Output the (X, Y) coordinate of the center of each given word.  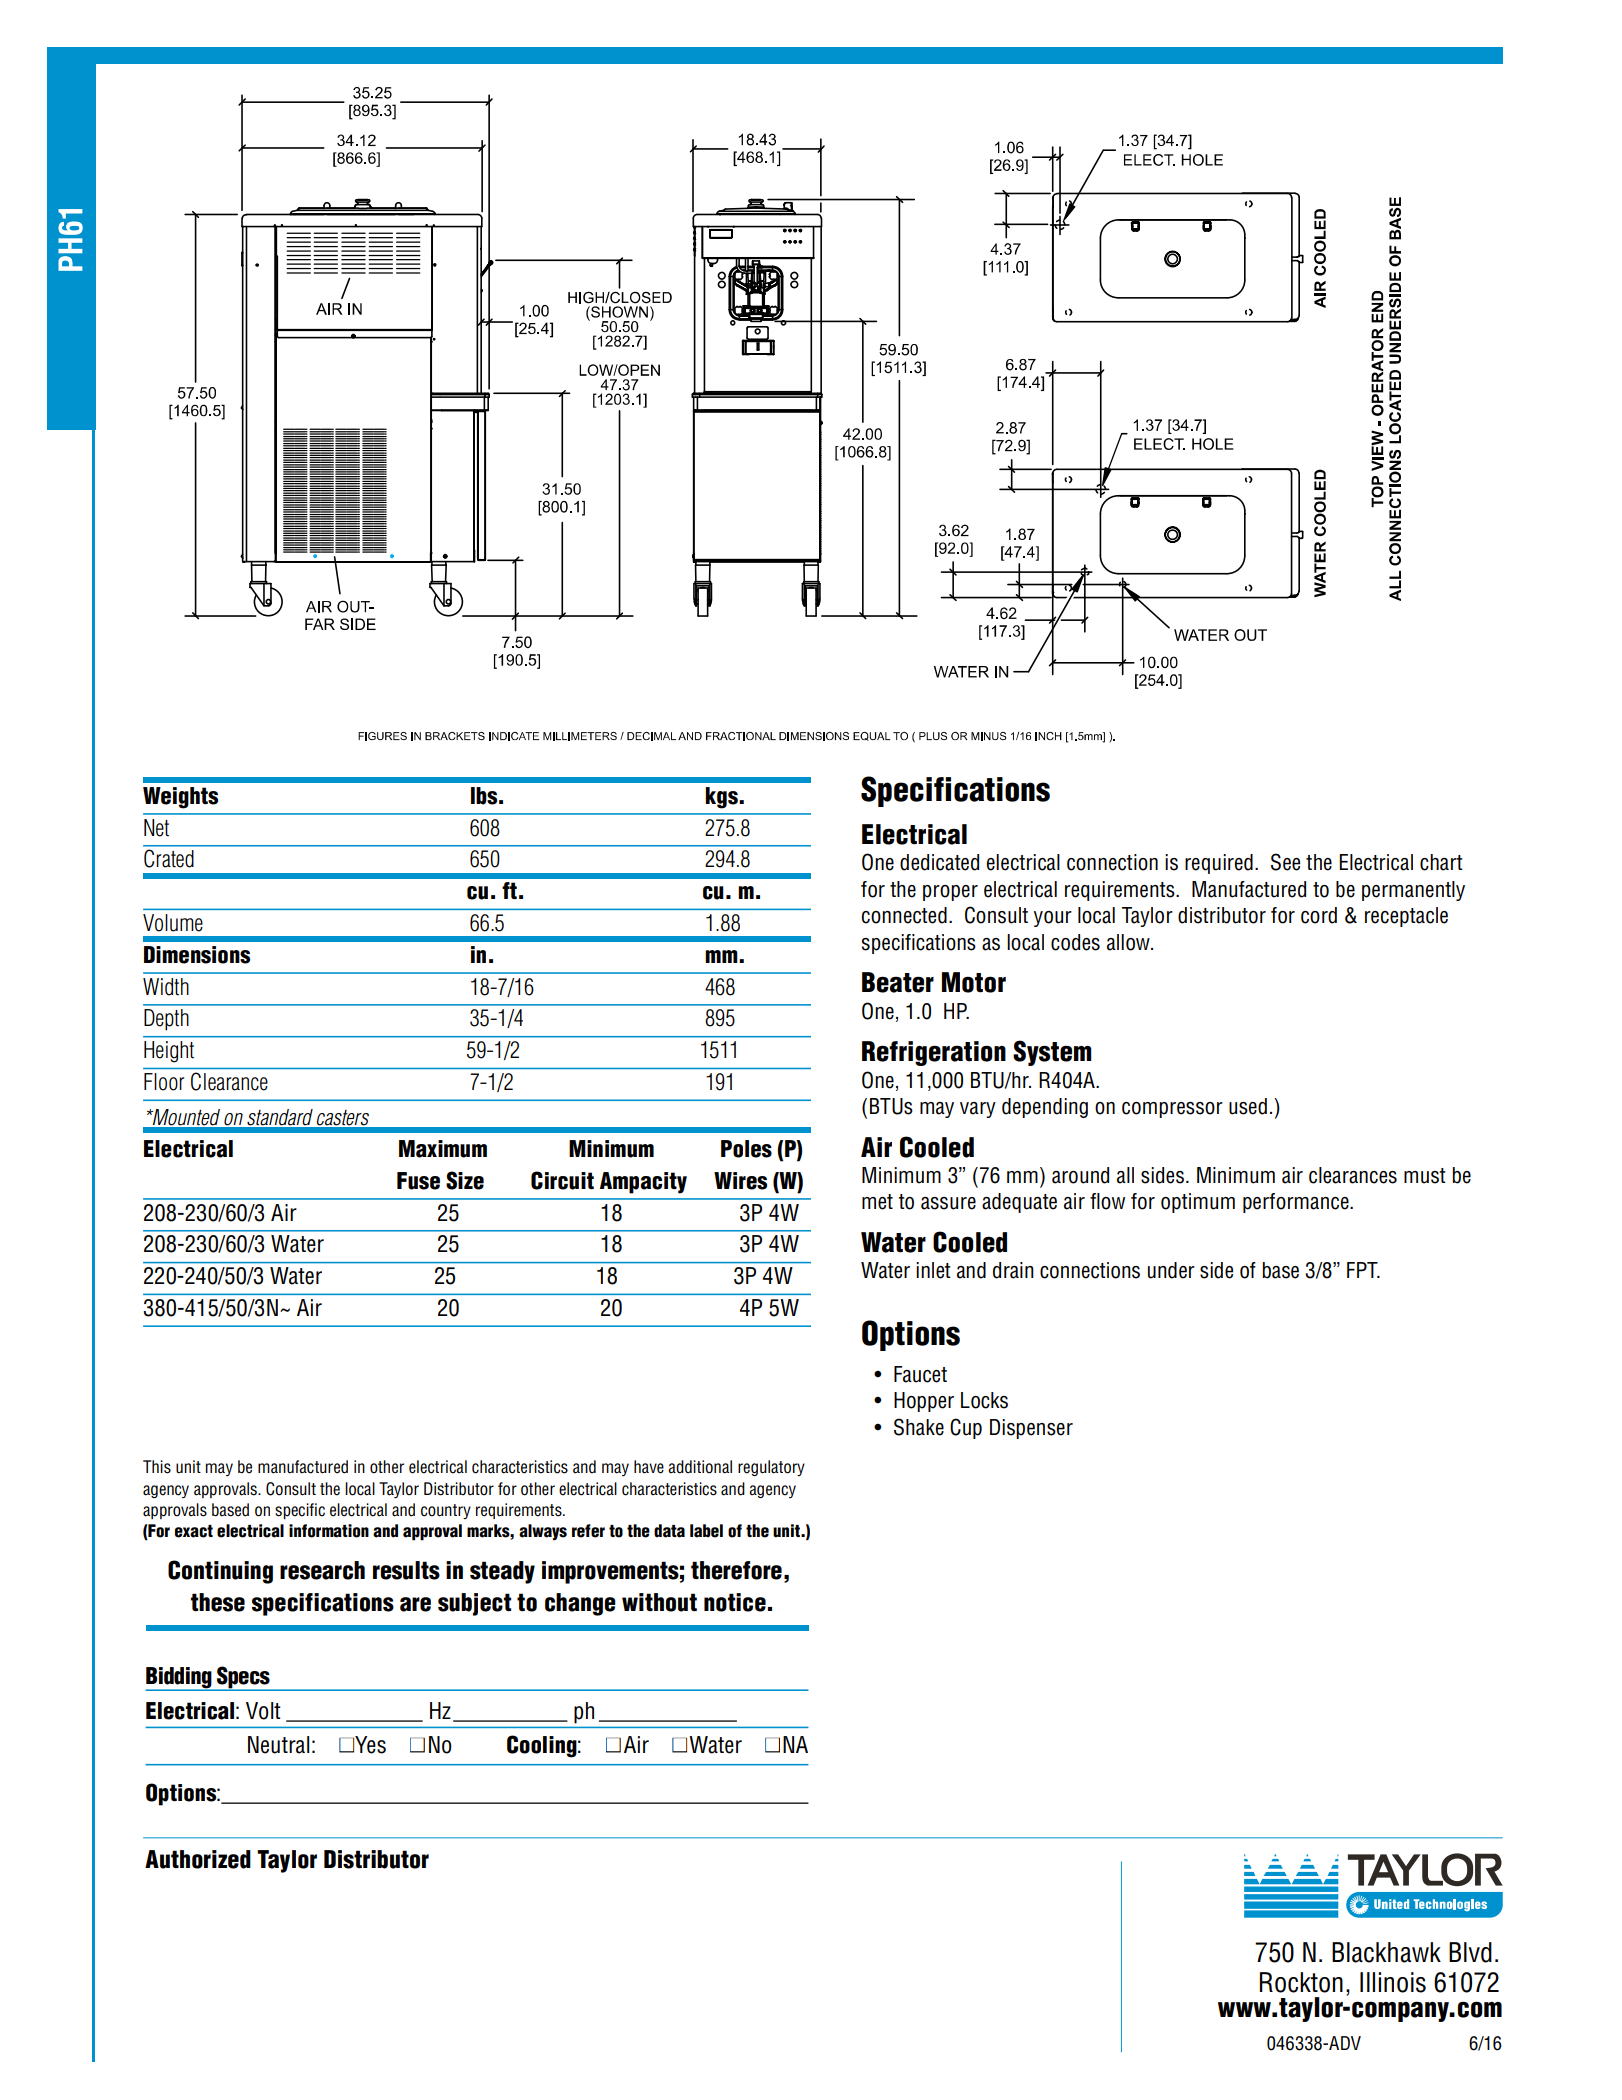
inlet (933, 1270)
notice (735, 1602)
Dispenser (1031, 1429)
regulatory (771, 1468)
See (1285, 862)
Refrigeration (934, 1053)
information (329, 1531)
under (1171, 1270)
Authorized (198, 1859)
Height (169, 1052)
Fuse (418, 1181)
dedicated (939, 862)
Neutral (278, 1745)
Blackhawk (1386, 1952)
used (1248, 1106)
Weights (180, 798)
